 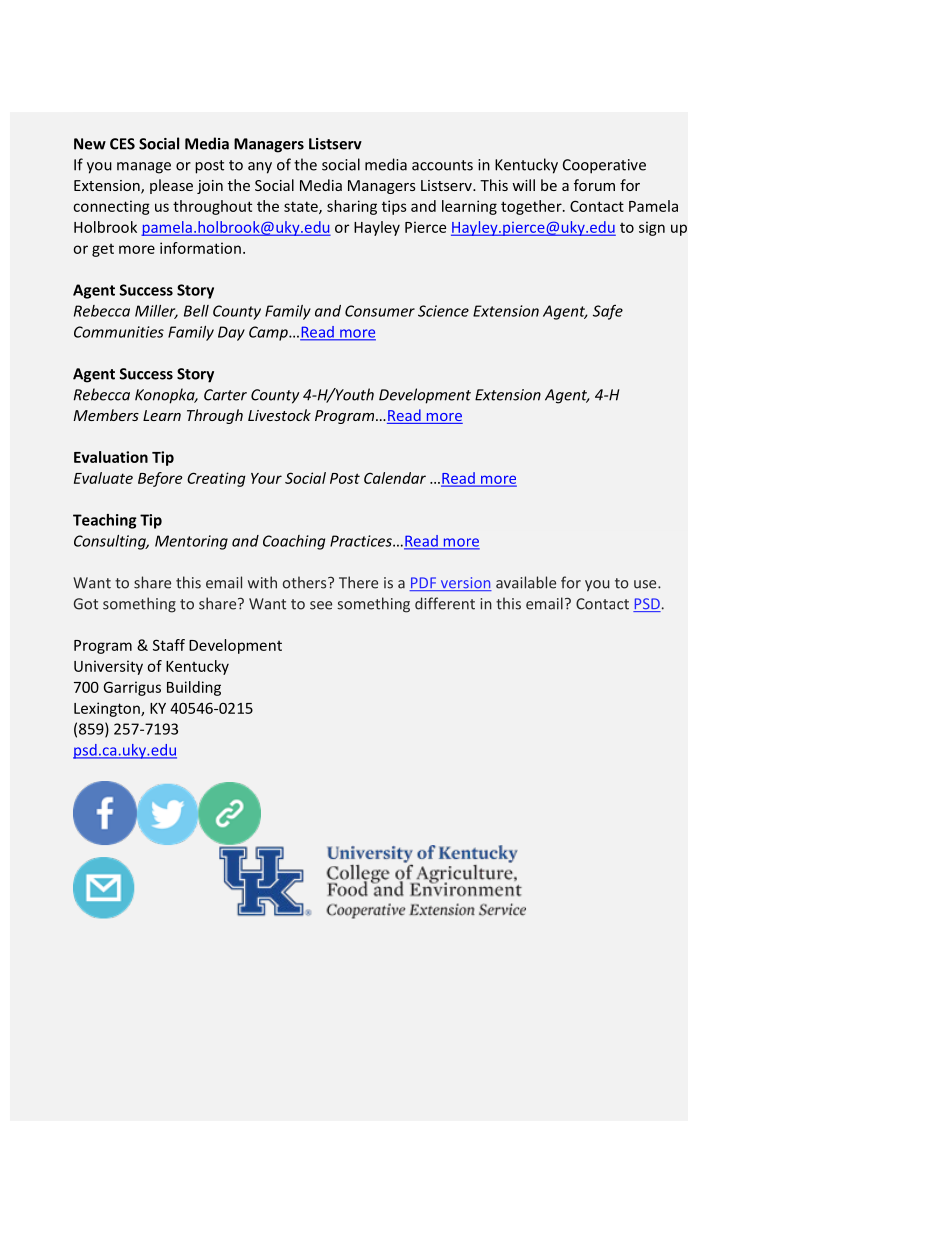 I want to click on Mentoring, so click(x=191, y=542).
